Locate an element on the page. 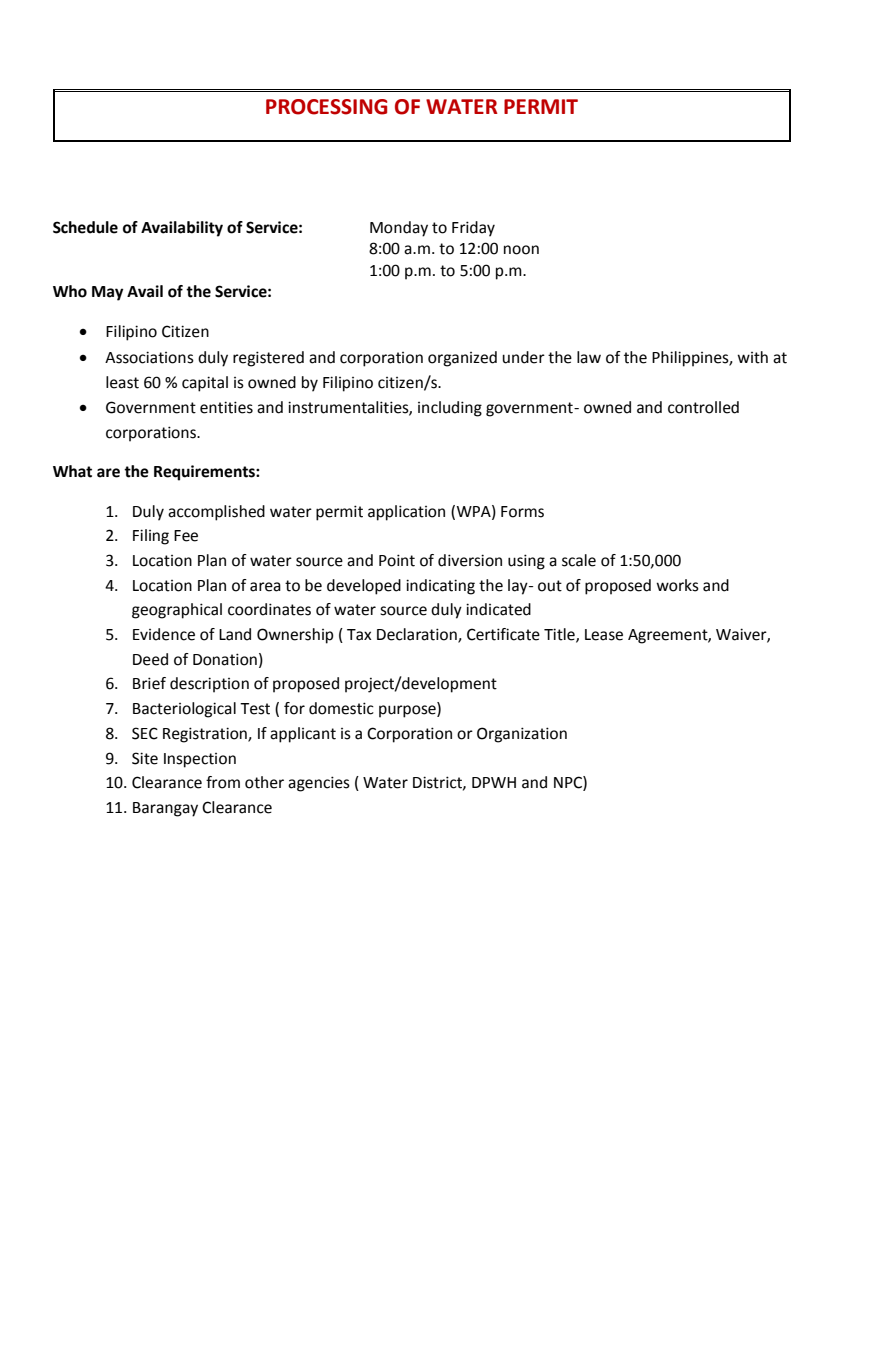 Image resolution: width=896 pixels, height=1371 pixels. law is located at coordinates (589, 357).
